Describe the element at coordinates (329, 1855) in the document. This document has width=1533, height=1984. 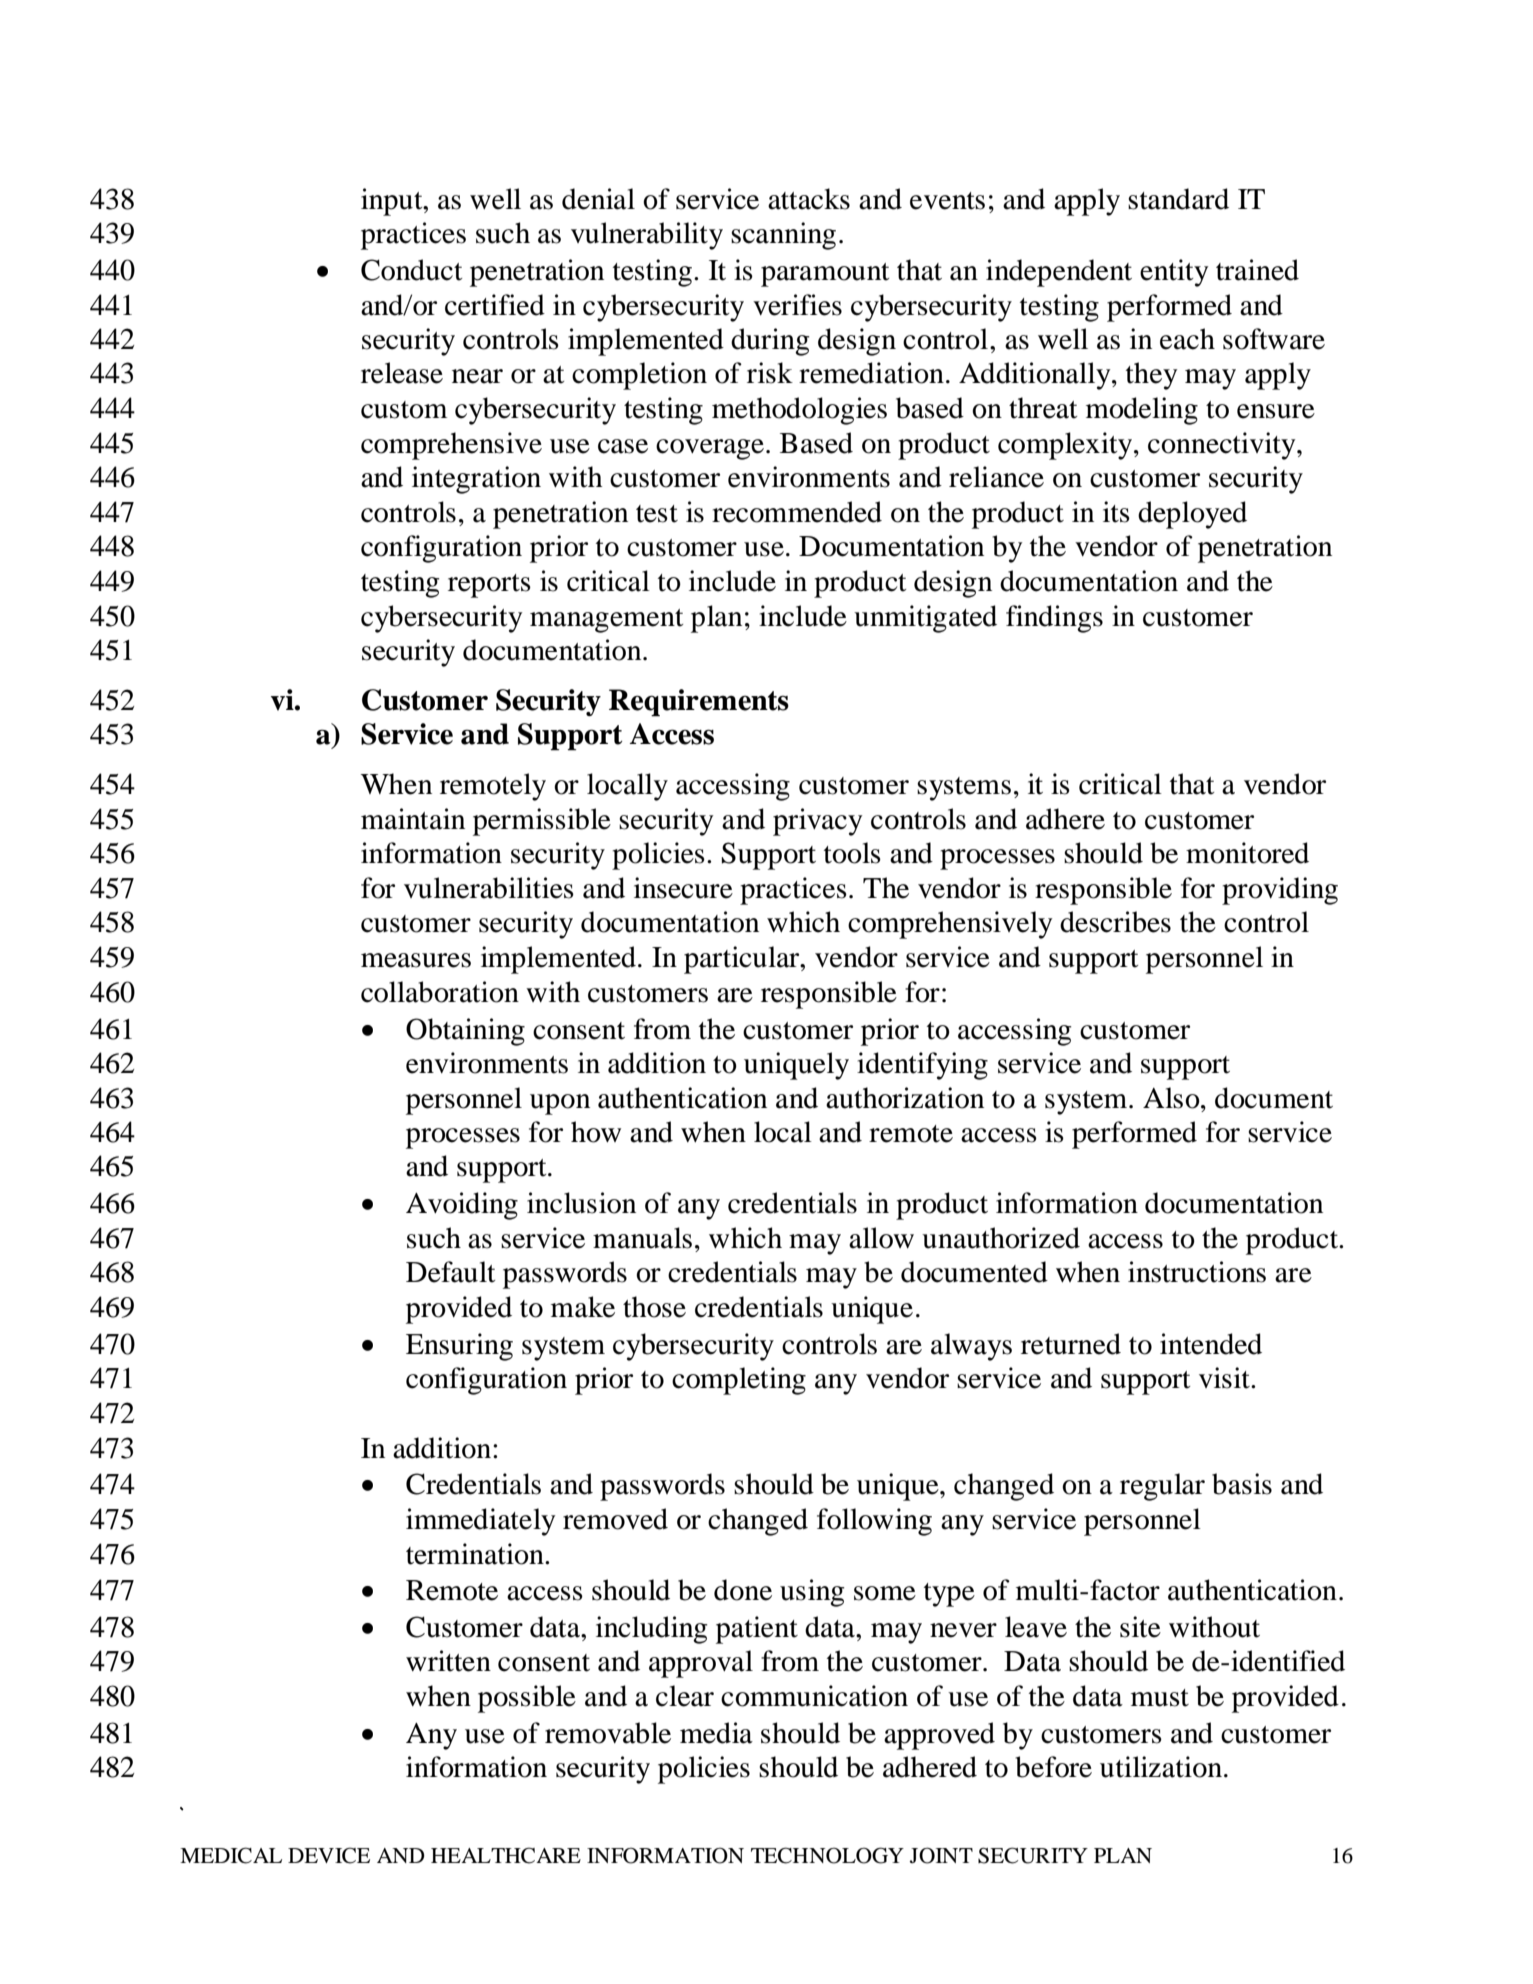
I see `DEVICE` at that location.
